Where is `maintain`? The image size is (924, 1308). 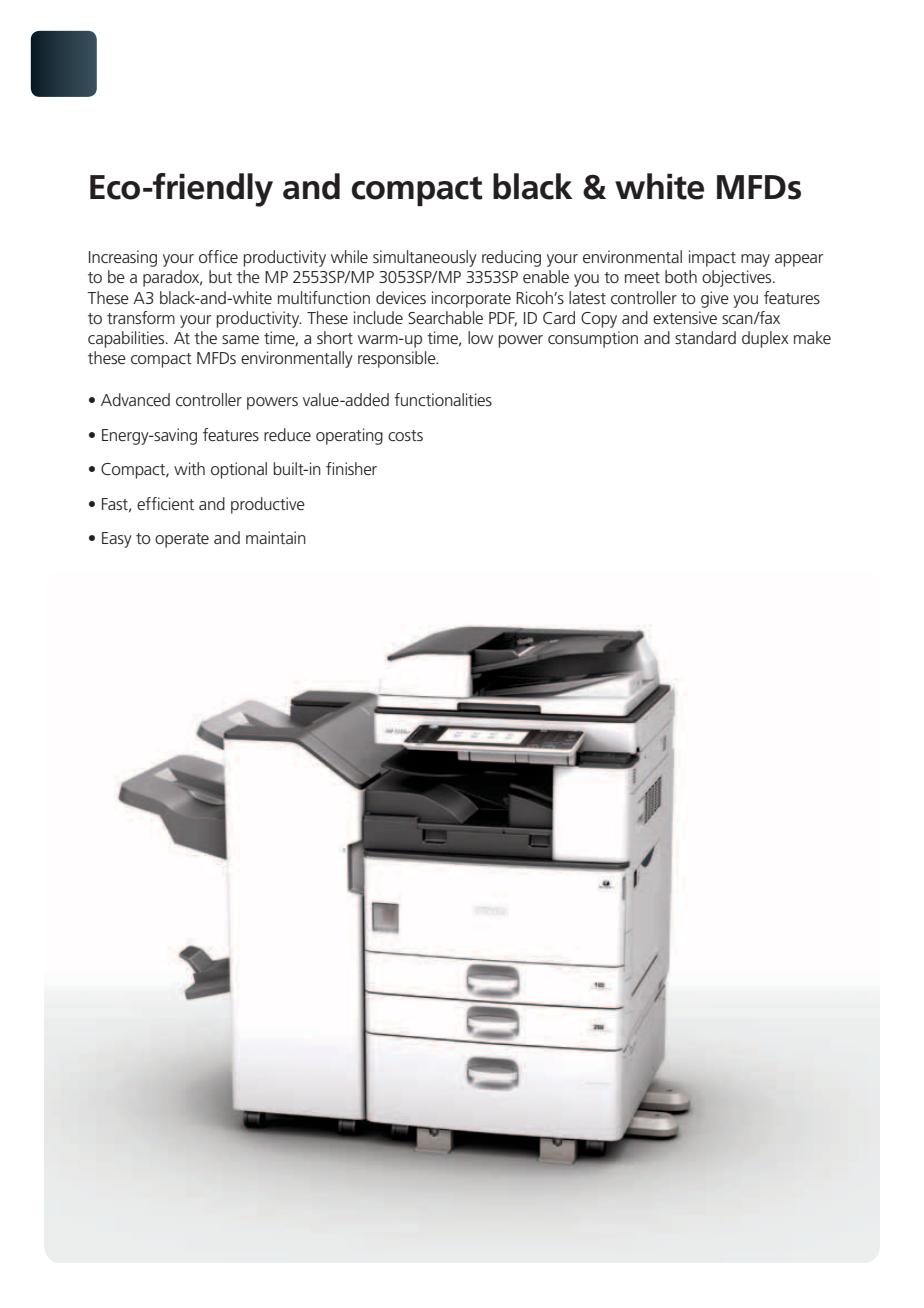 maintain is located at coordinates (276, 537).
